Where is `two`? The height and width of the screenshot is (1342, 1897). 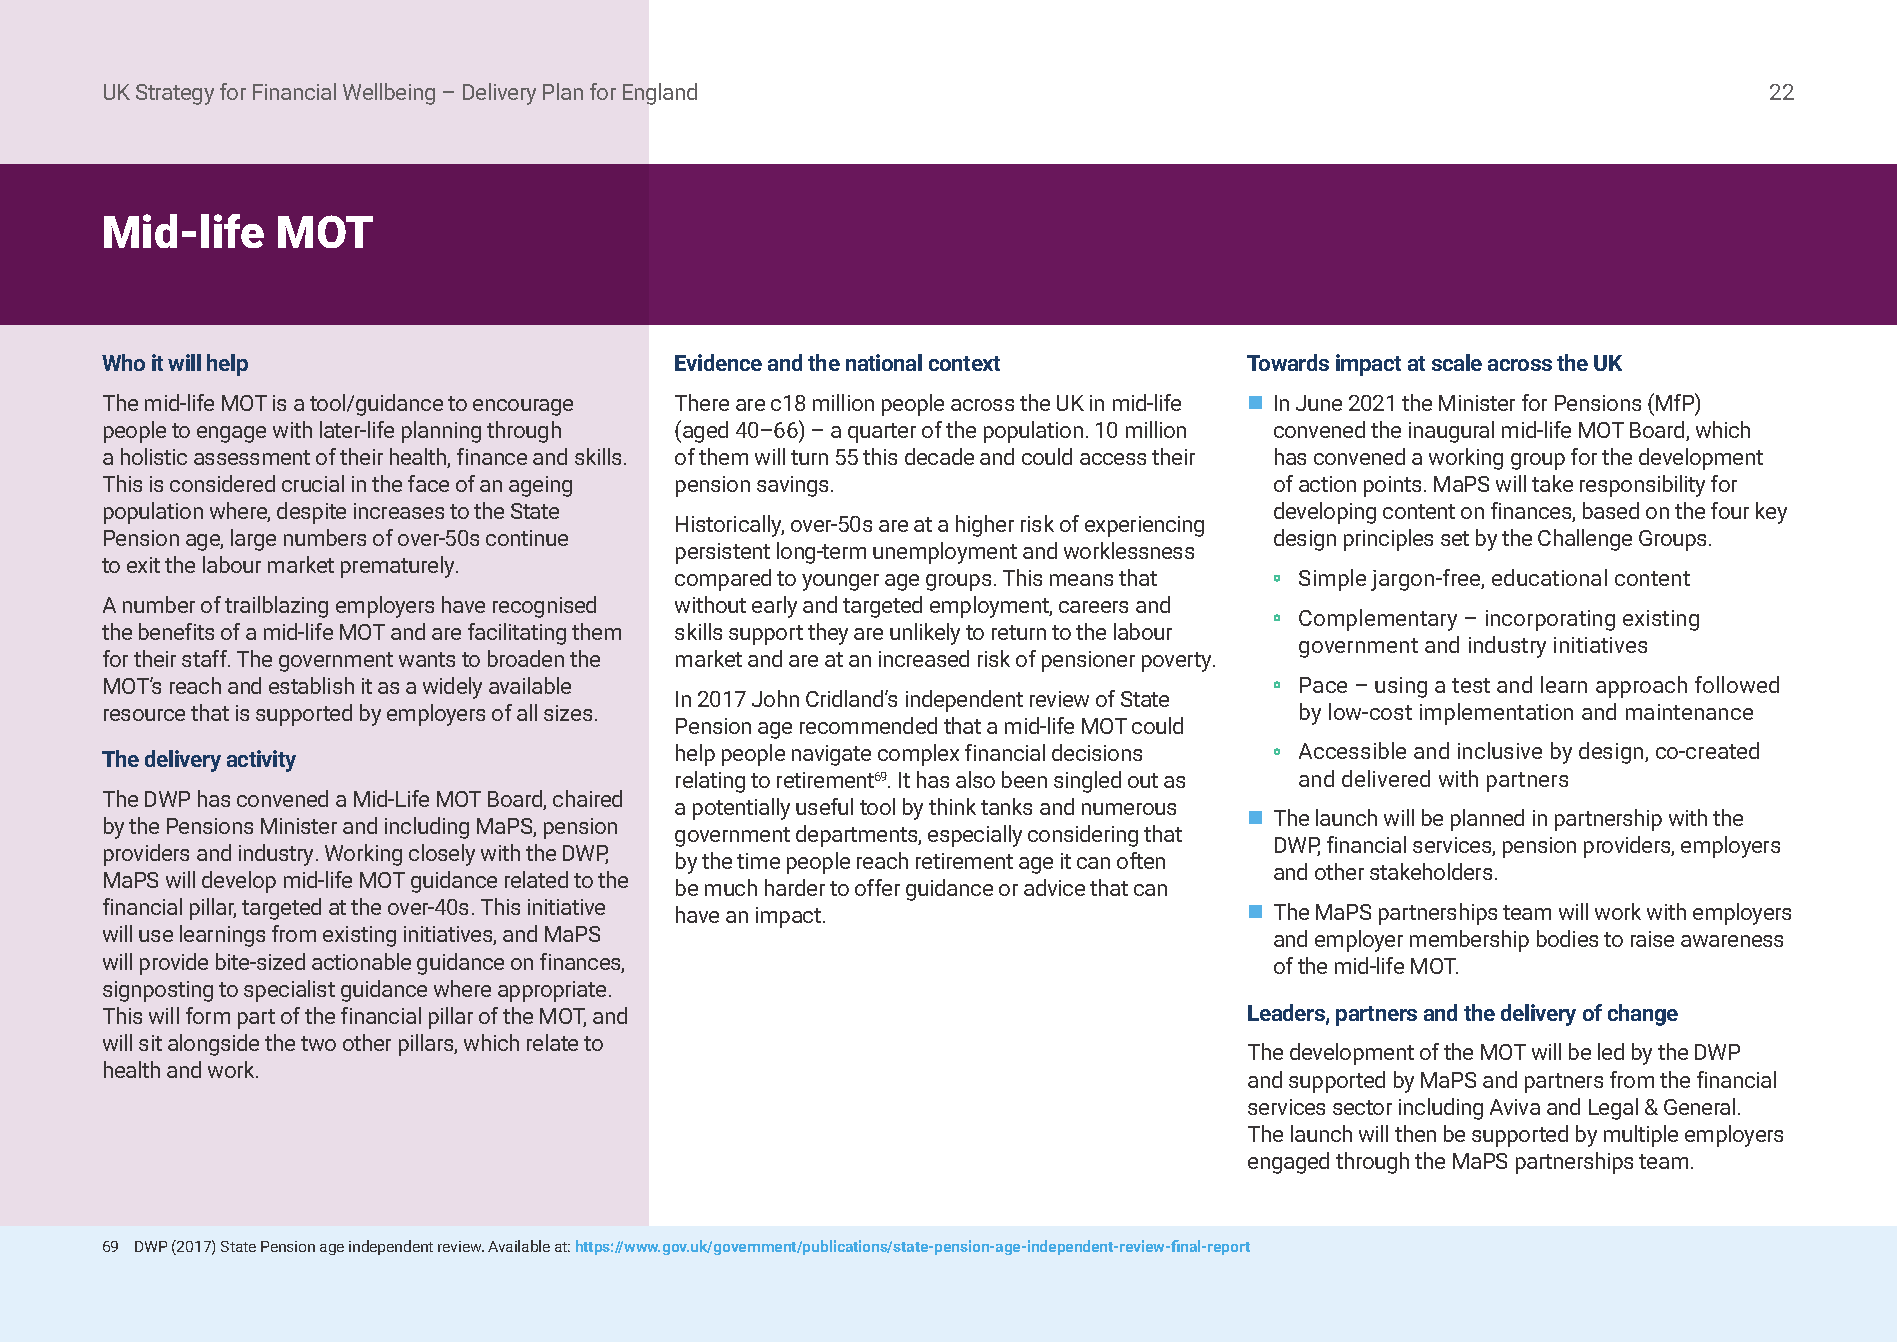 two is located at coordinates (318, 1043).
